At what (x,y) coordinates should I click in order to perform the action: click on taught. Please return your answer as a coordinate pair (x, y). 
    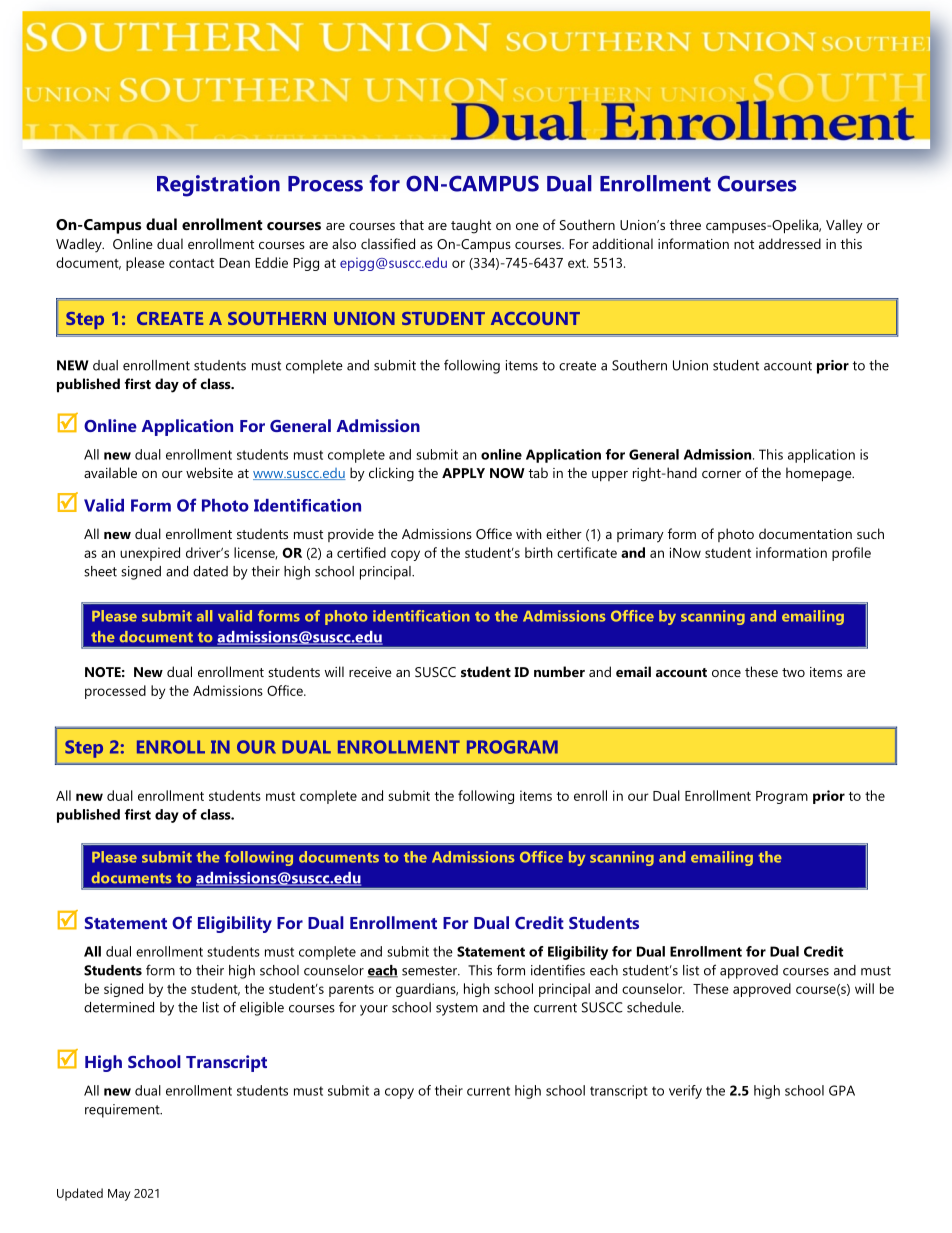
    Looking at the image, I should click on (471, 226).
